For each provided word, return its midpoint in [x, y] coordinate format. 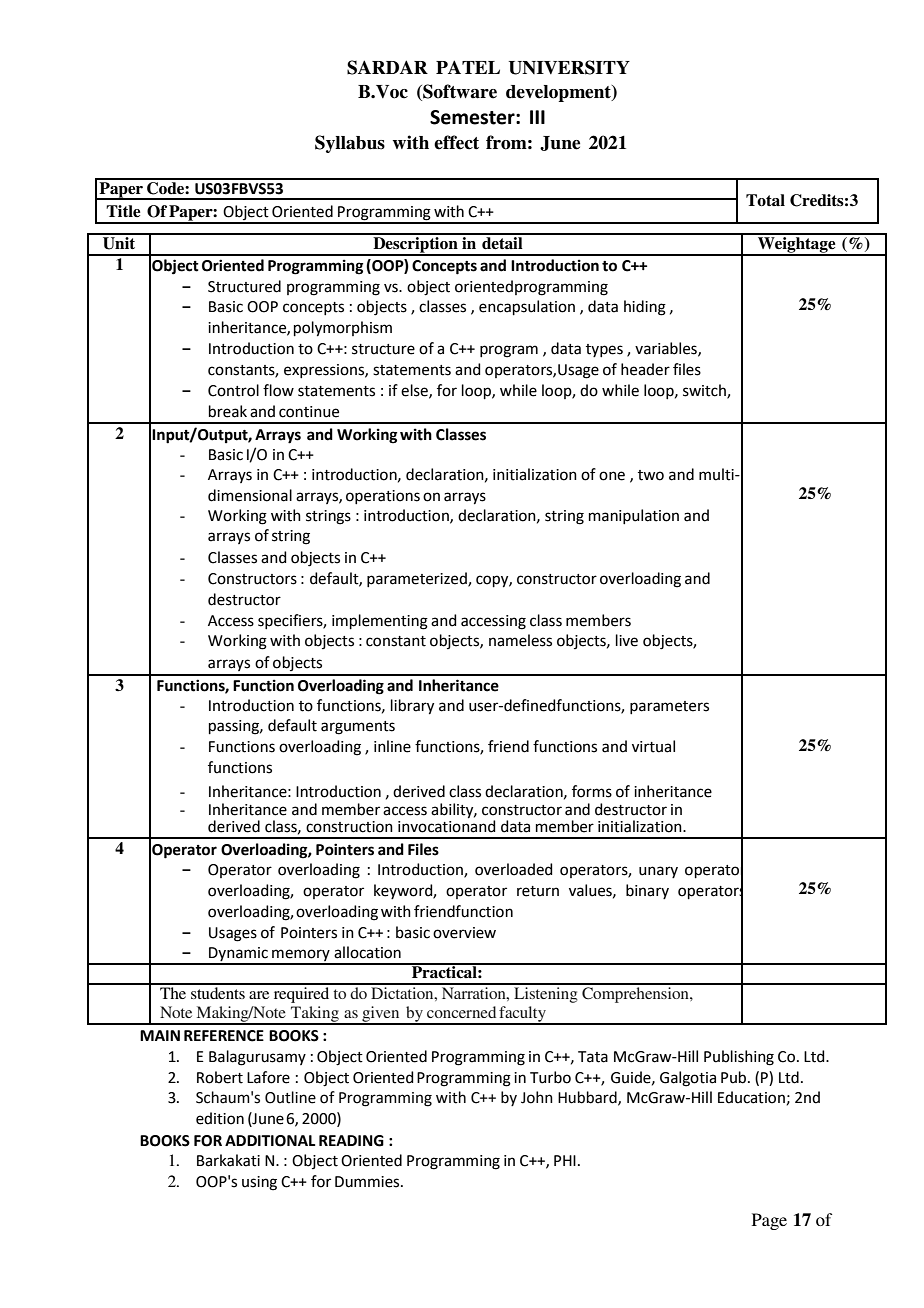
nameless [520, 640]
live [627, 640]
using [259, 1183]
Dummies [368, 1182]
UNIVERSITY [569, 67]
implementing [380, 622]
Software [459, 92]
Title [123, 211]
